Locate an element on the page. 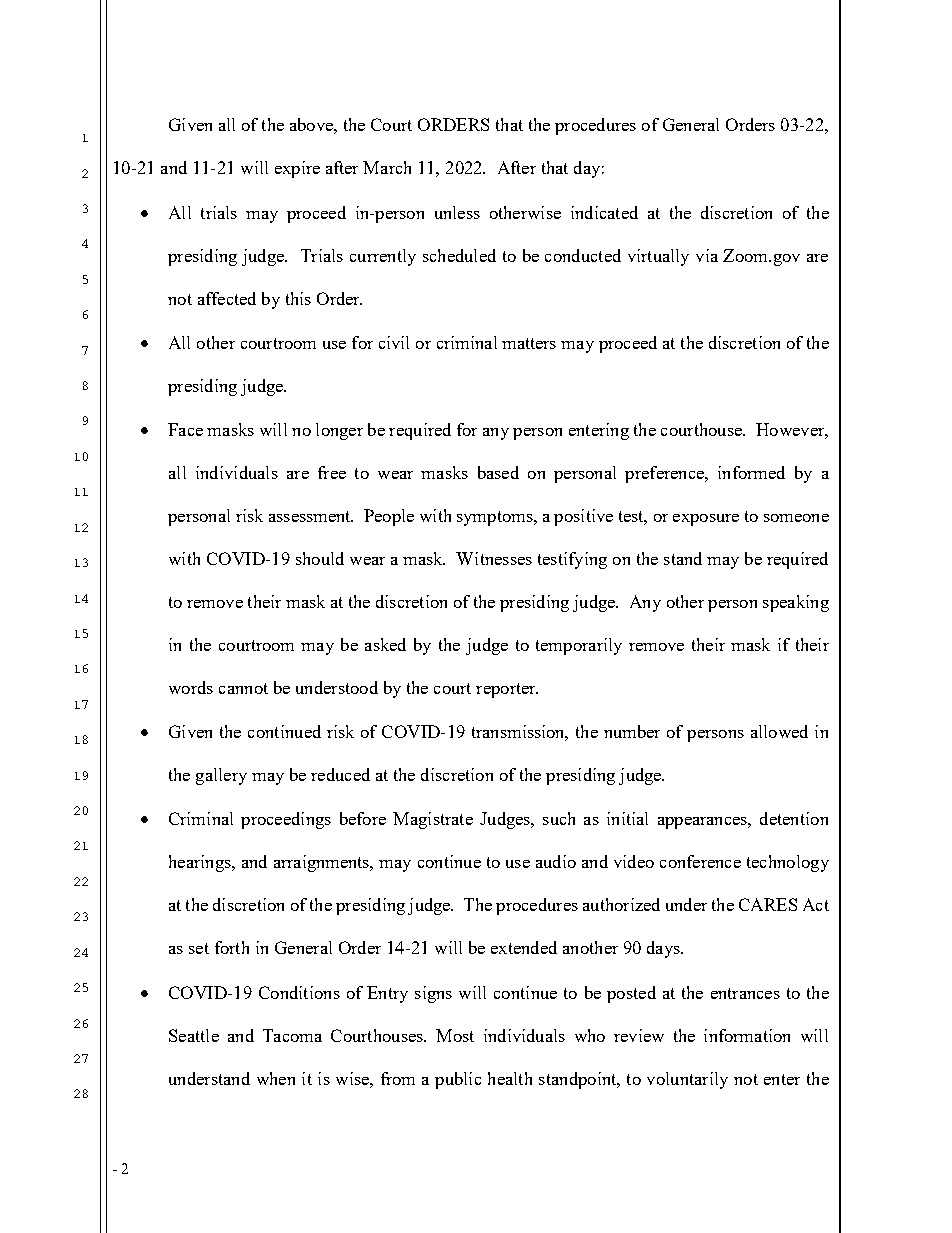  assessment is located at coordinates (311, 516).
